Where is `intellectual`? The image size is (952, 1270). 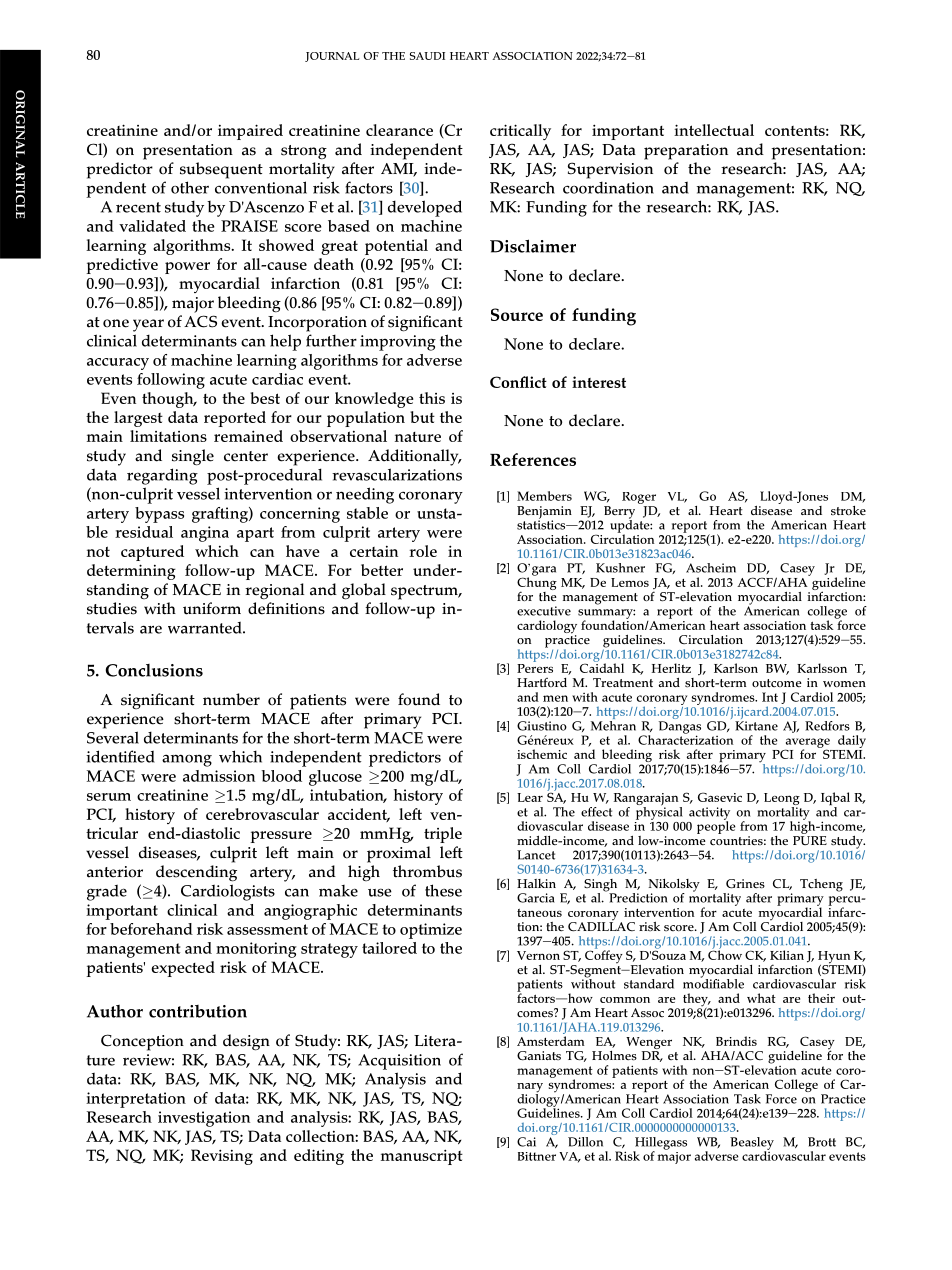 intellectual is located at coordinates (714, 130).
